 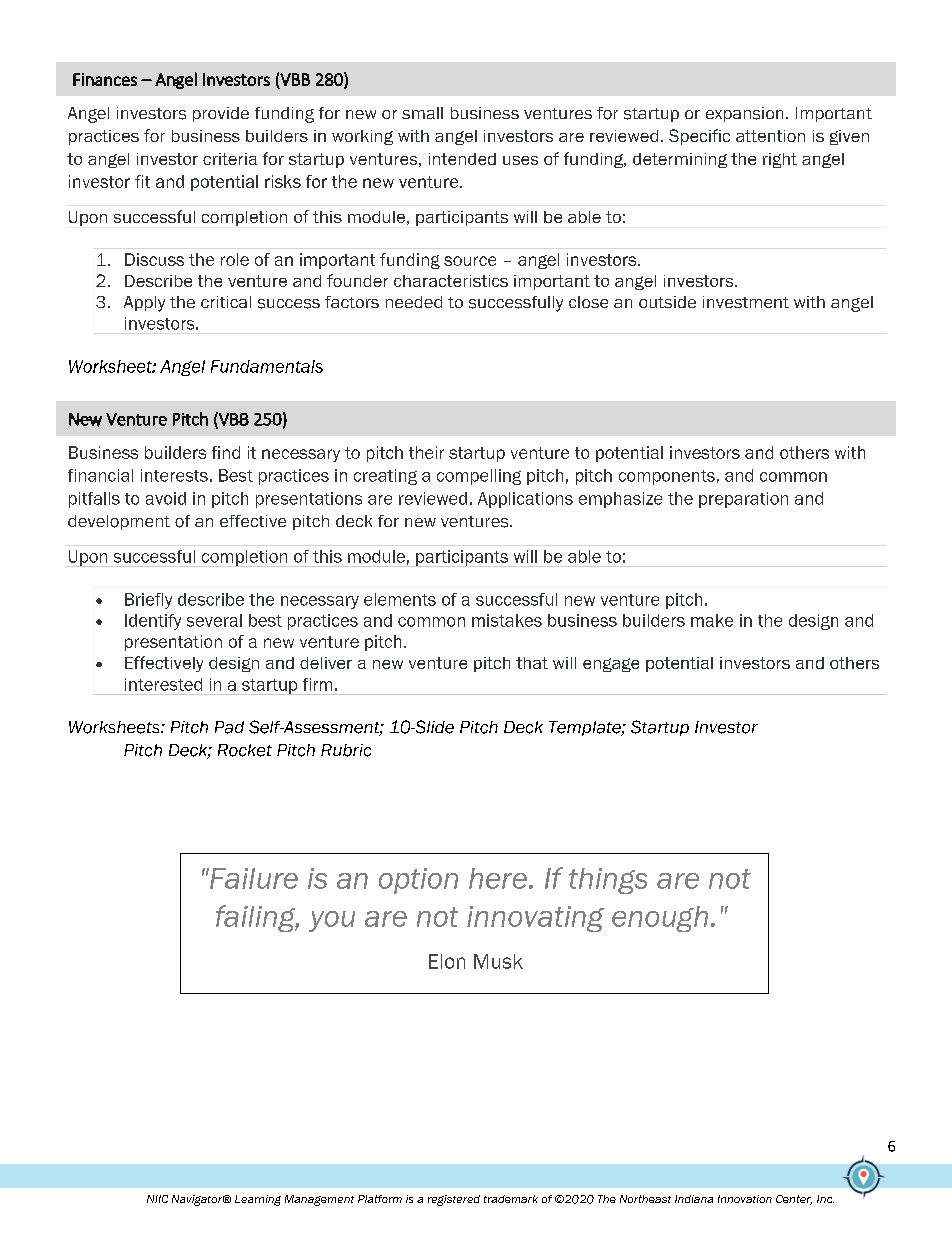 I want to click on registered, so click(x=454, y=1200).
